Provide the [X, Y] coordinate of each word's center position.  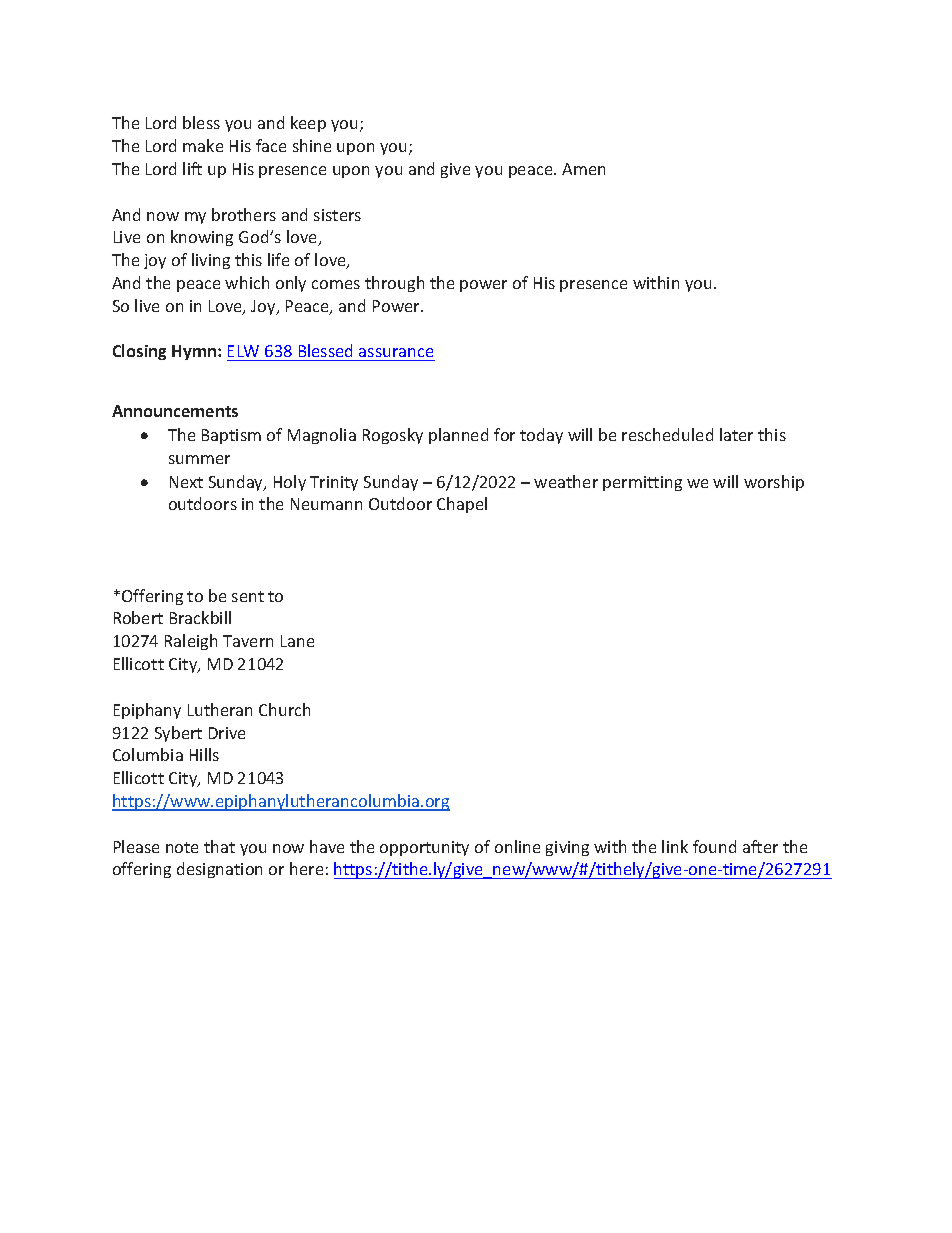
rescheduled [667, 434]
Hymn [195, 352]
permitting [642, 483]
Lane [297, 641]
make [203, 145]
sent [248, 596]
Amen [583, 169]
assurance [396, 352]
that [219, 846]
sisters [337, 215]
